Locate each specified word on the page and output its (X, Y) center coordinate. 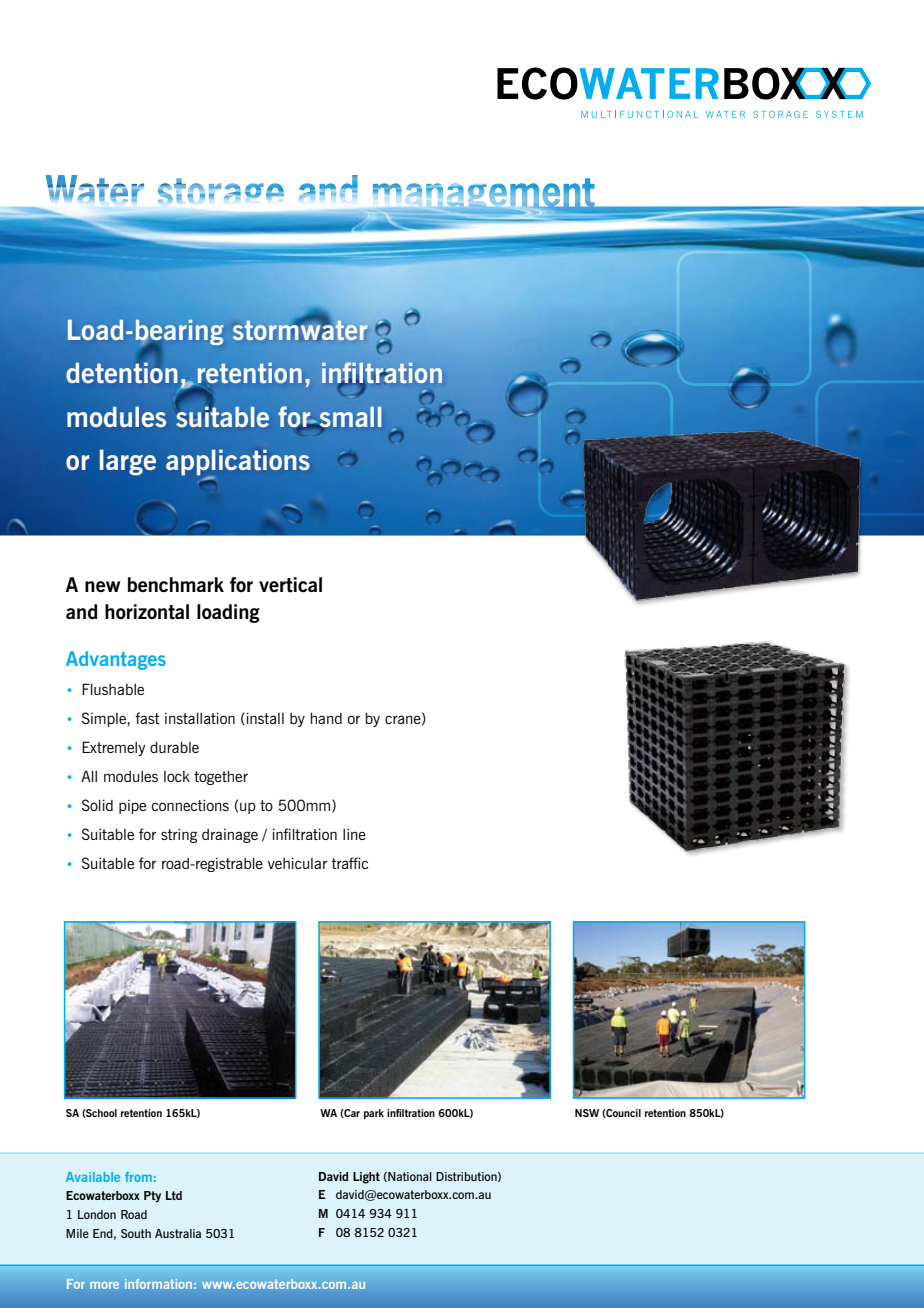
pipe (132, 807)
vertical (290, 585)
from (138, 1177)
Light (366, 1178)
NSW (587, 1113)
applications (238, 463)
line (354, 834)
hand (326, 718)
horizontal (147, 612)
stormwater (300, 329)
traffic (350, 863)
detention (122, 372)
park (374, 1114)
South (136, 1233)
